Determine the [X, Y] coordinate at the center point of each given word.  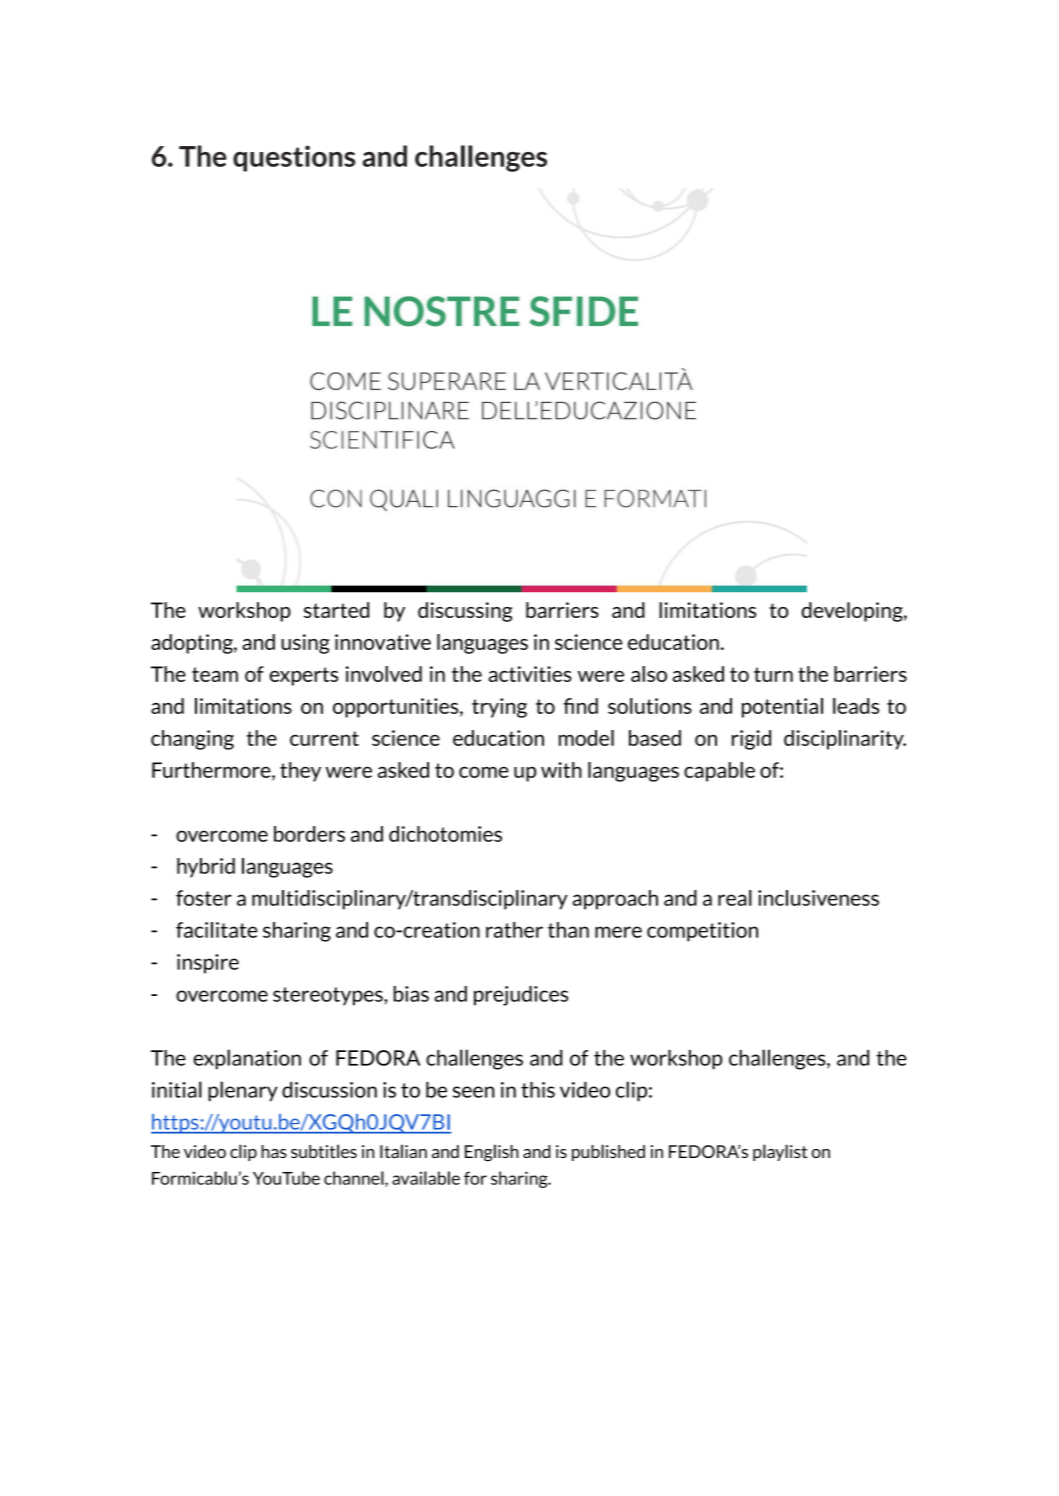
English [492, 1153]
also [649, 674]
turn [773, 674]
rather [514, 930]
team [215, 674]
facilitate [217, 930]
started [336, 610]
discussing [465, 612]
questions [294, 158]
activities [530, 674]
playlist [780, 1152]
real [735, 898]
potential [782, 708]
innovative [383, 642]
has [274, 1151]
